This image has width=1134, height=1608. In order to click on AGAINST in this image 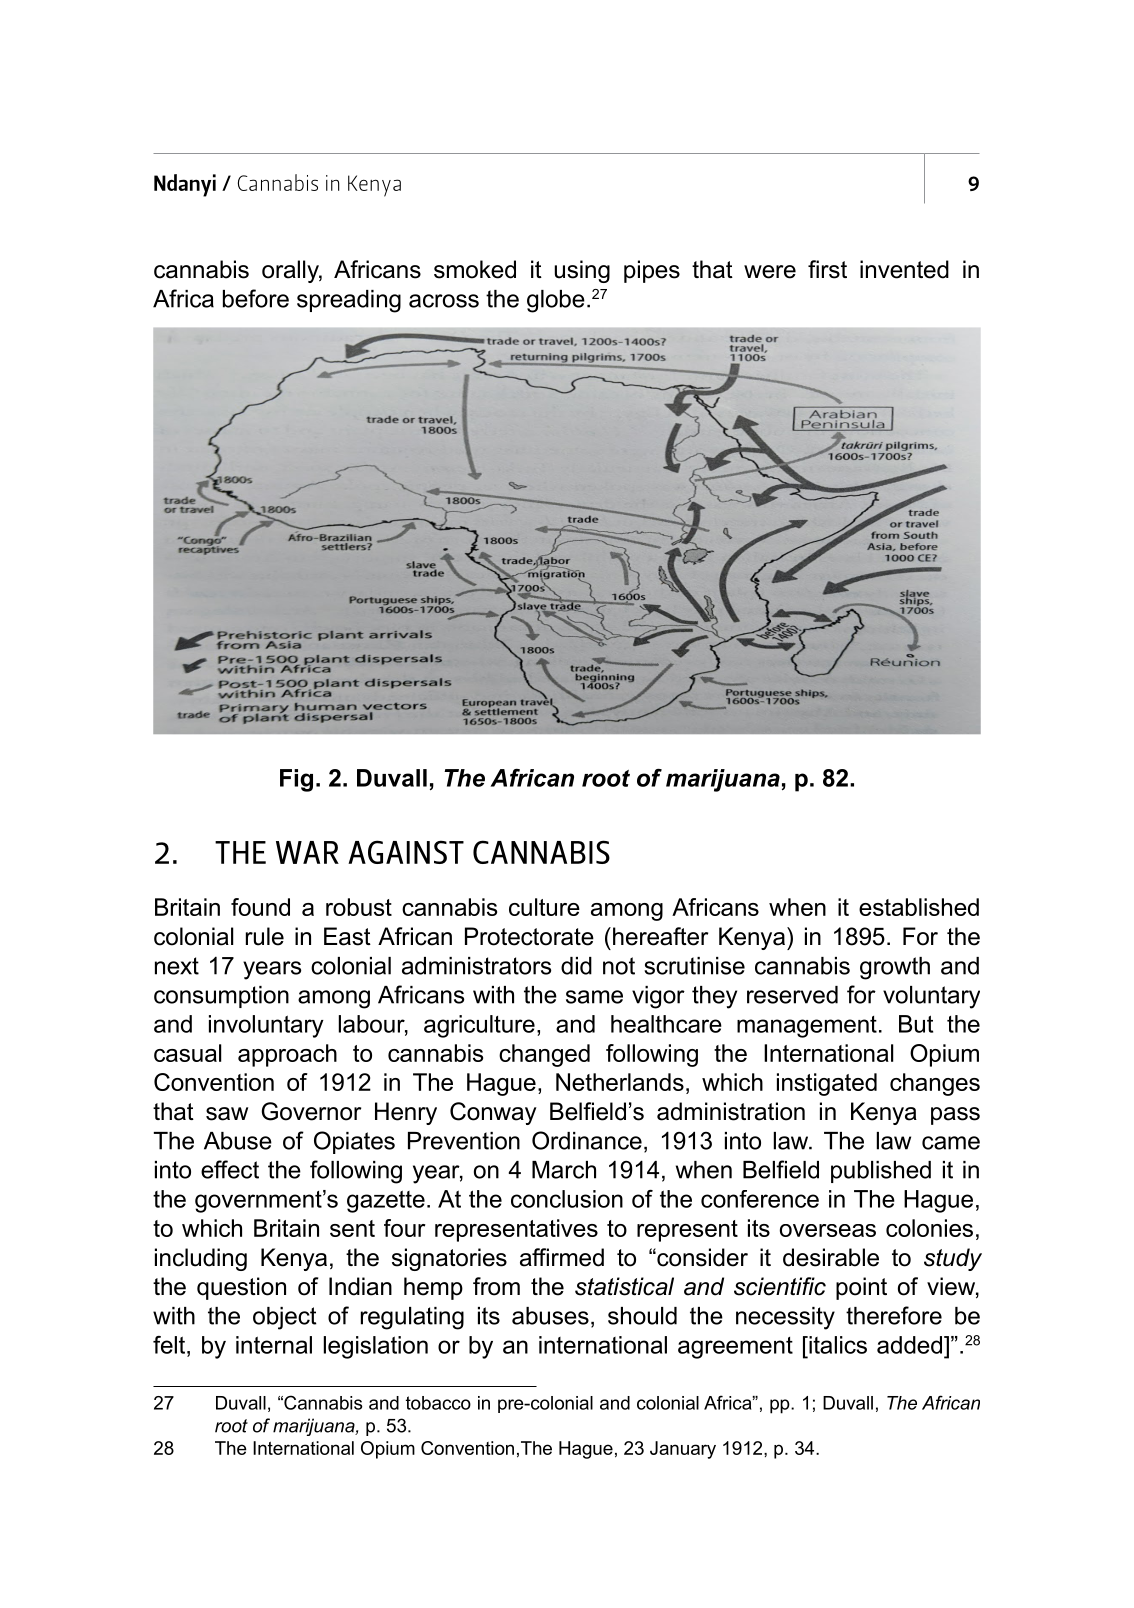, I will do `click(406, 852)`.
